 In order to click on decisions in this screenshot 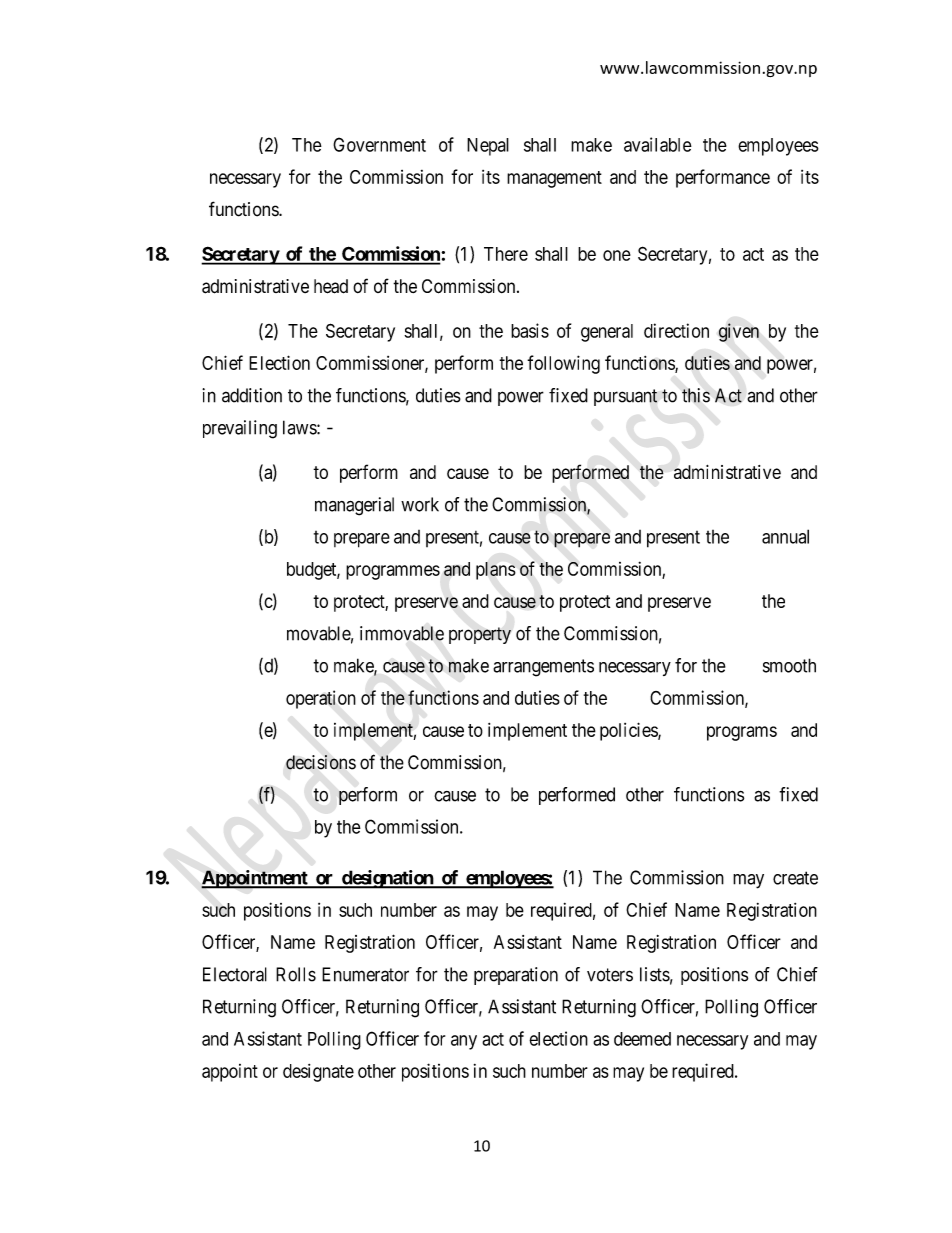, I will do `click(321, 762)`.
